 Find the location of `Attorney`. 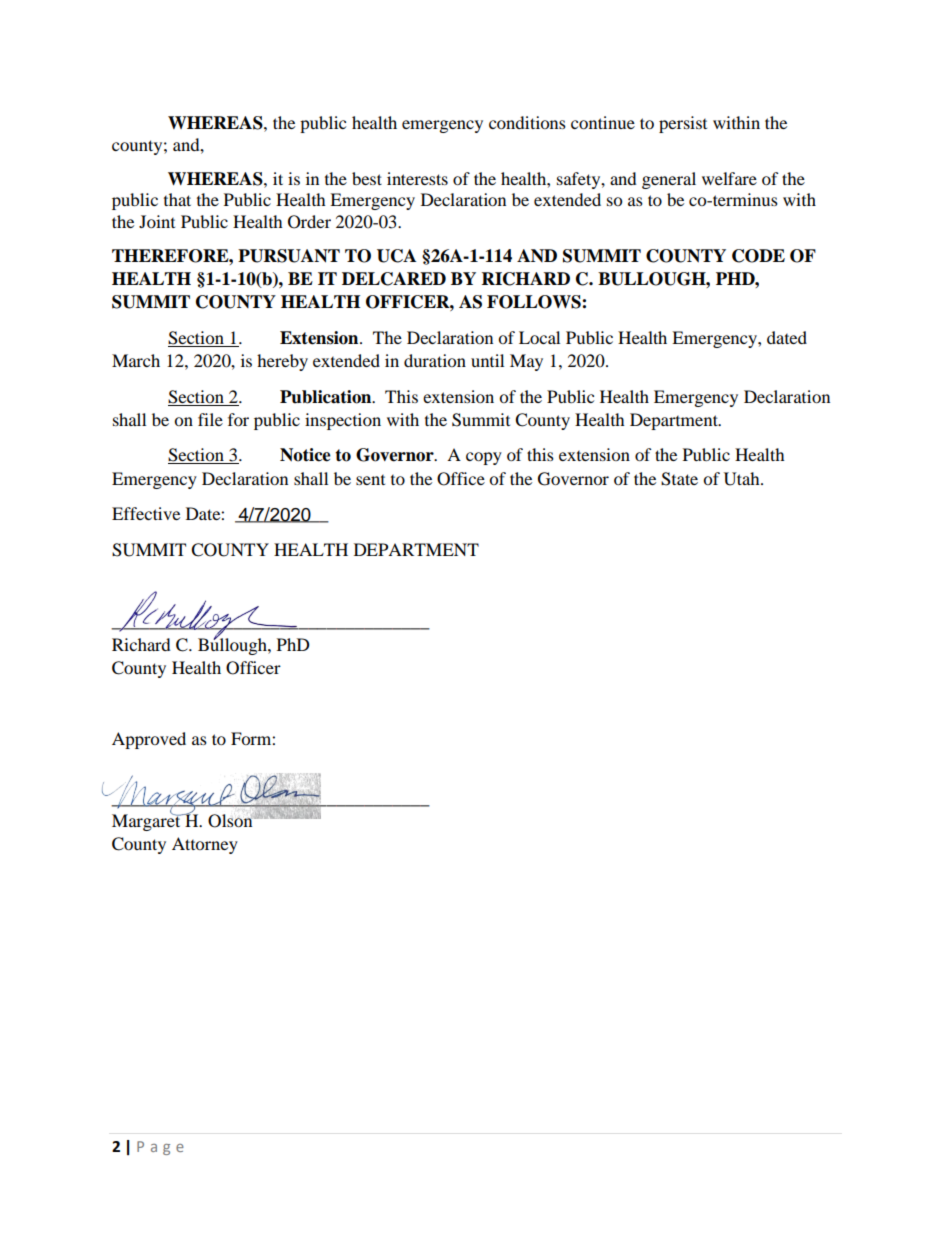

Attorney is located at coordinates (205, 845).
